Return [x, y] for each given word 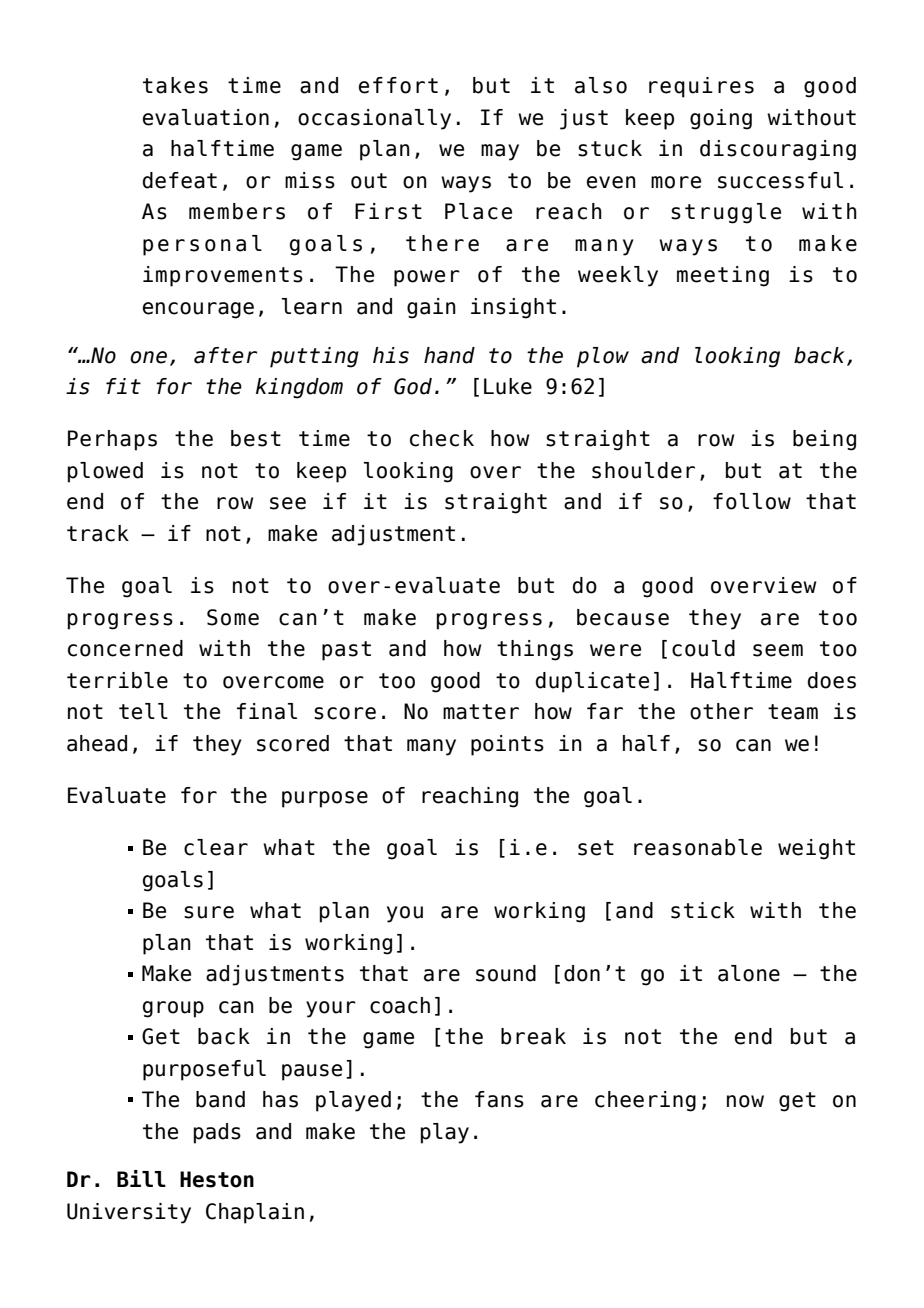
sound [506, 973]
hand [449, 355]
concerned [125, 648]
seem [778, 650]
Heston [217, 1179]
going [721, 119]
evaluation [206, 117]
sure [209, 912]
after [225, 355]
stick [703, 910]
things [535, 650]
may [500, 152]
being [824, 440]
